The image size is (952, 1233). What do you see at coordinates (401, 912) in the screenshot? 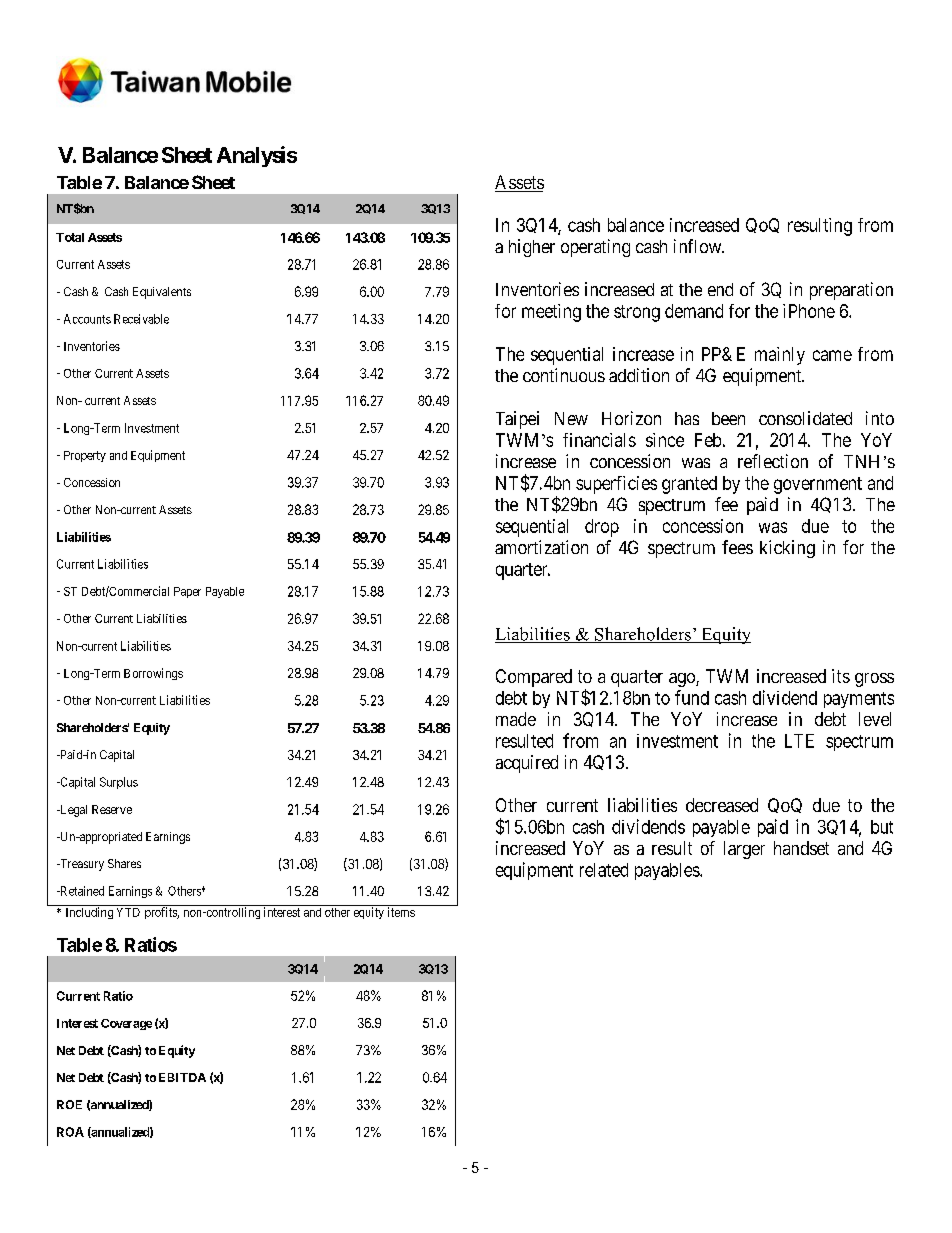
I see `items` at bounding box center [401, 912].
